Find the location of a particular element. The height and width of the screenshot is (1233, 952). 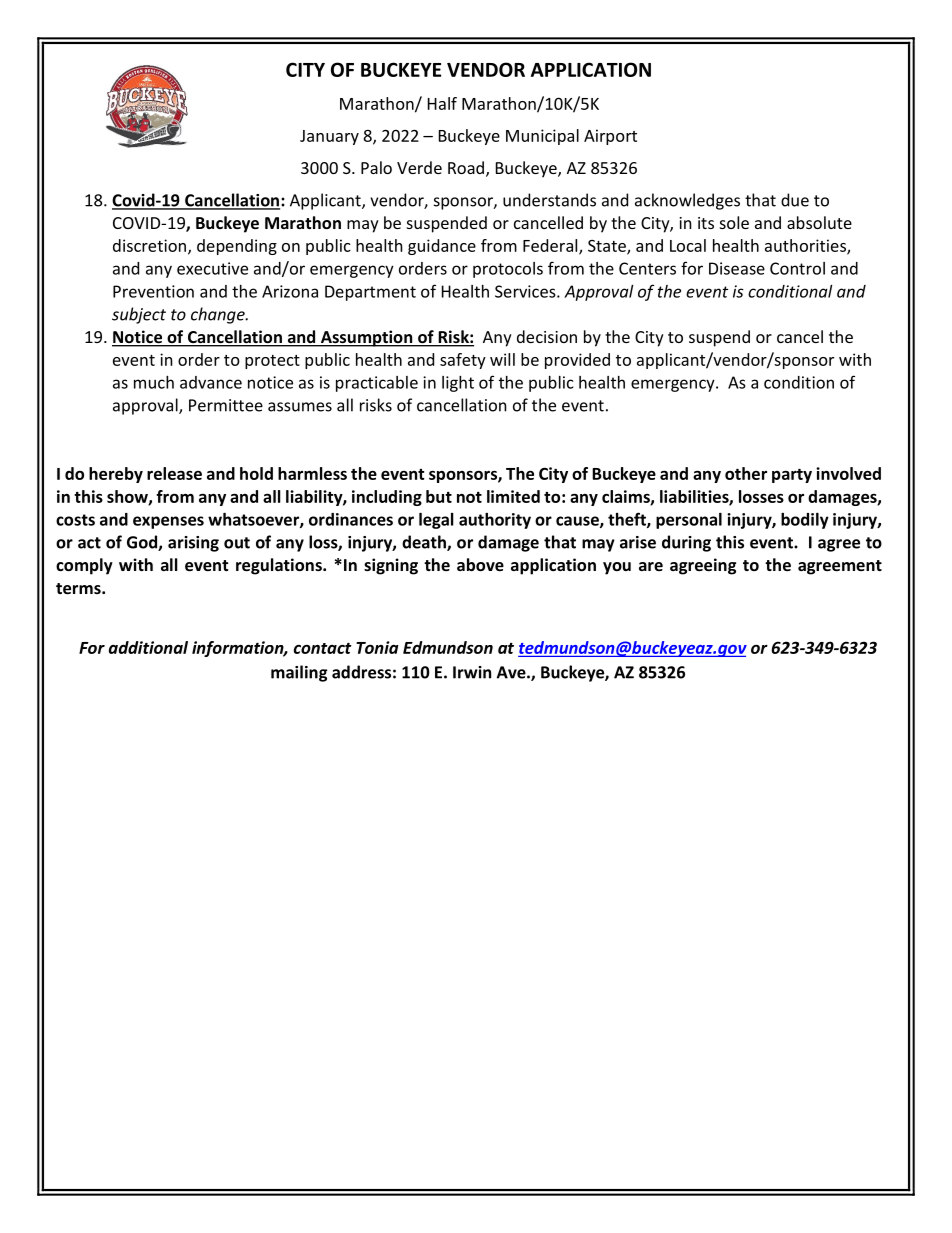

additional is located at coordinates (148, 647).
